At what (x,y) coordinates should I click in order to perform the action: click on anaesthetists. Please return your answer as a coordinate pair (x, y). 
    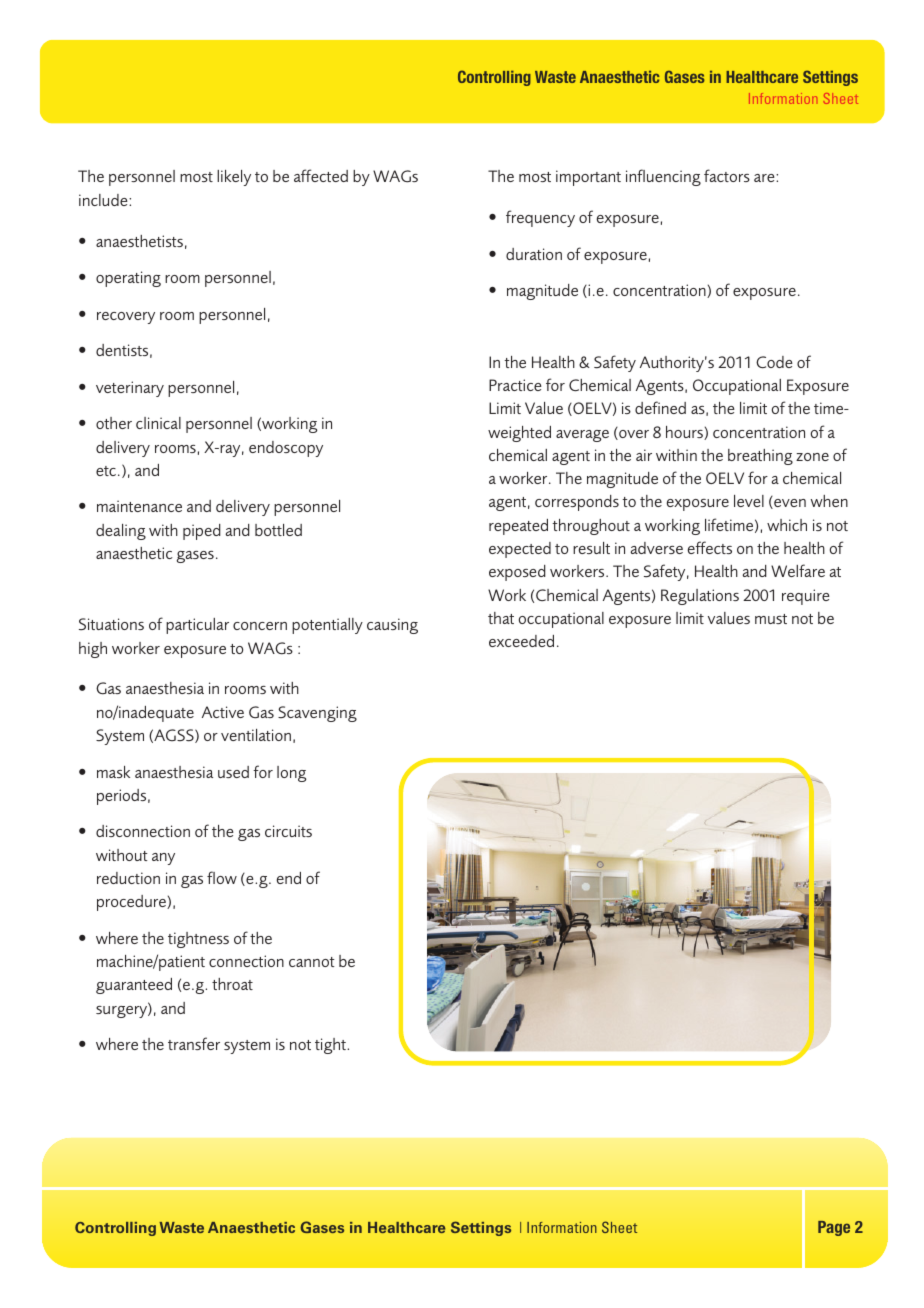
    Looking at the image, I should click on (139, 241).
